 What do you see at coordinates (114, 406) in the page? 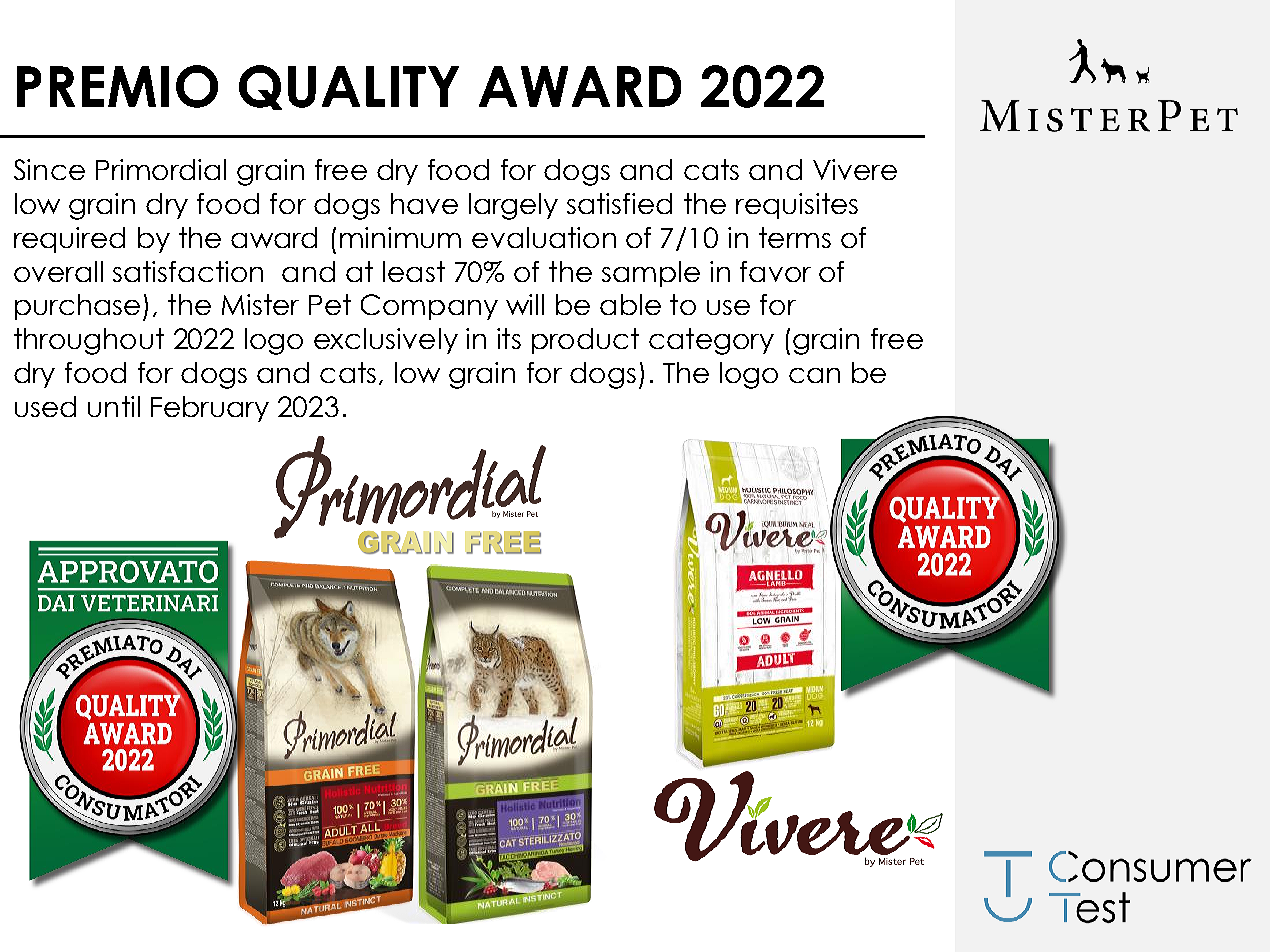
I see `until` at bounding box center [114, 406].
